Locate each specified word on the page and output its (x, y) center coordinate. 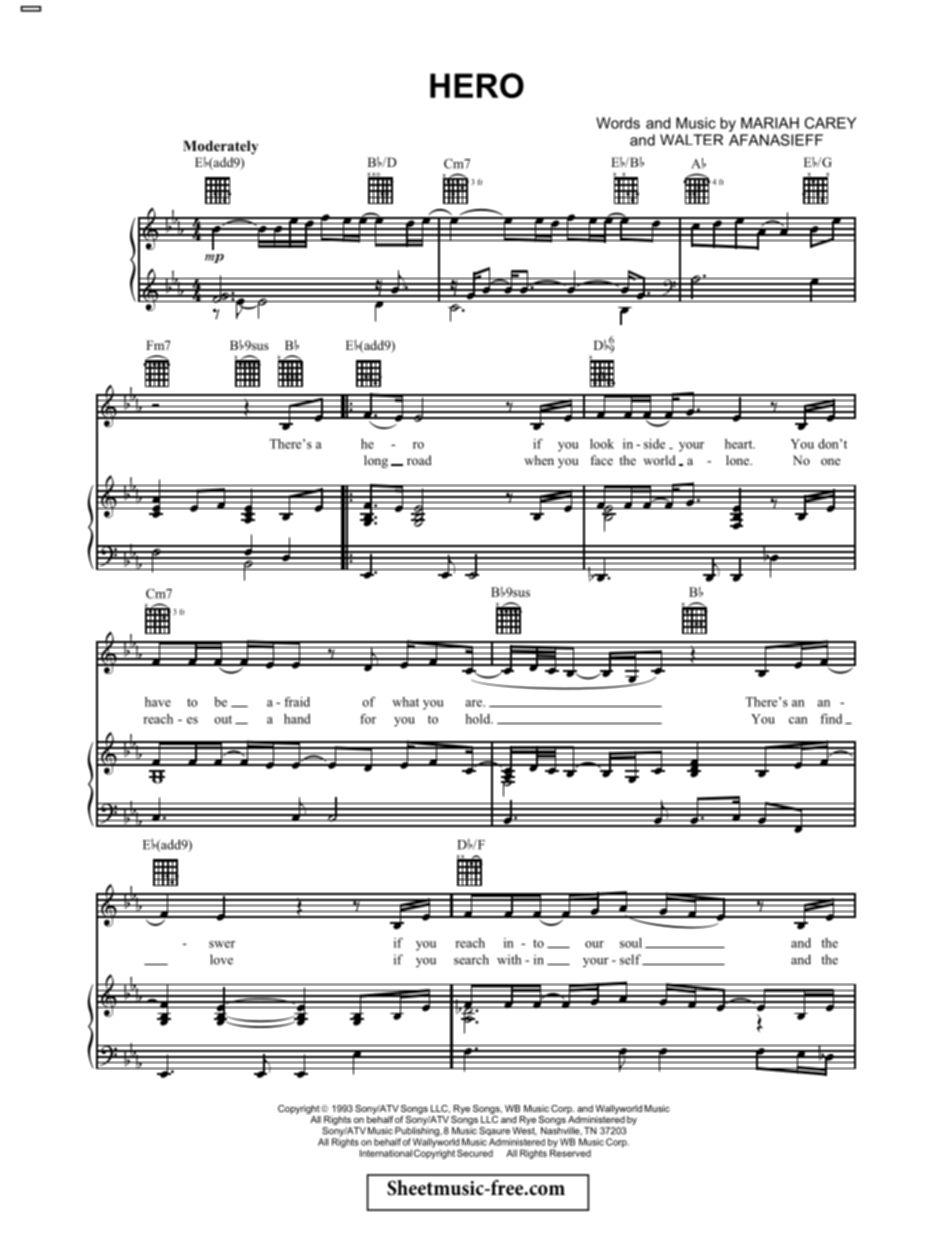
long (376, 461)
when (539, 460)
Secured (475, 1153)
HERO (477, 85)
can (798, 720)
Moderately (221, 147)
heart (740, 444)
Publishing (418, 1133)
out (223, 719)
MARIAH (770, 123)
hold (479, 719)
